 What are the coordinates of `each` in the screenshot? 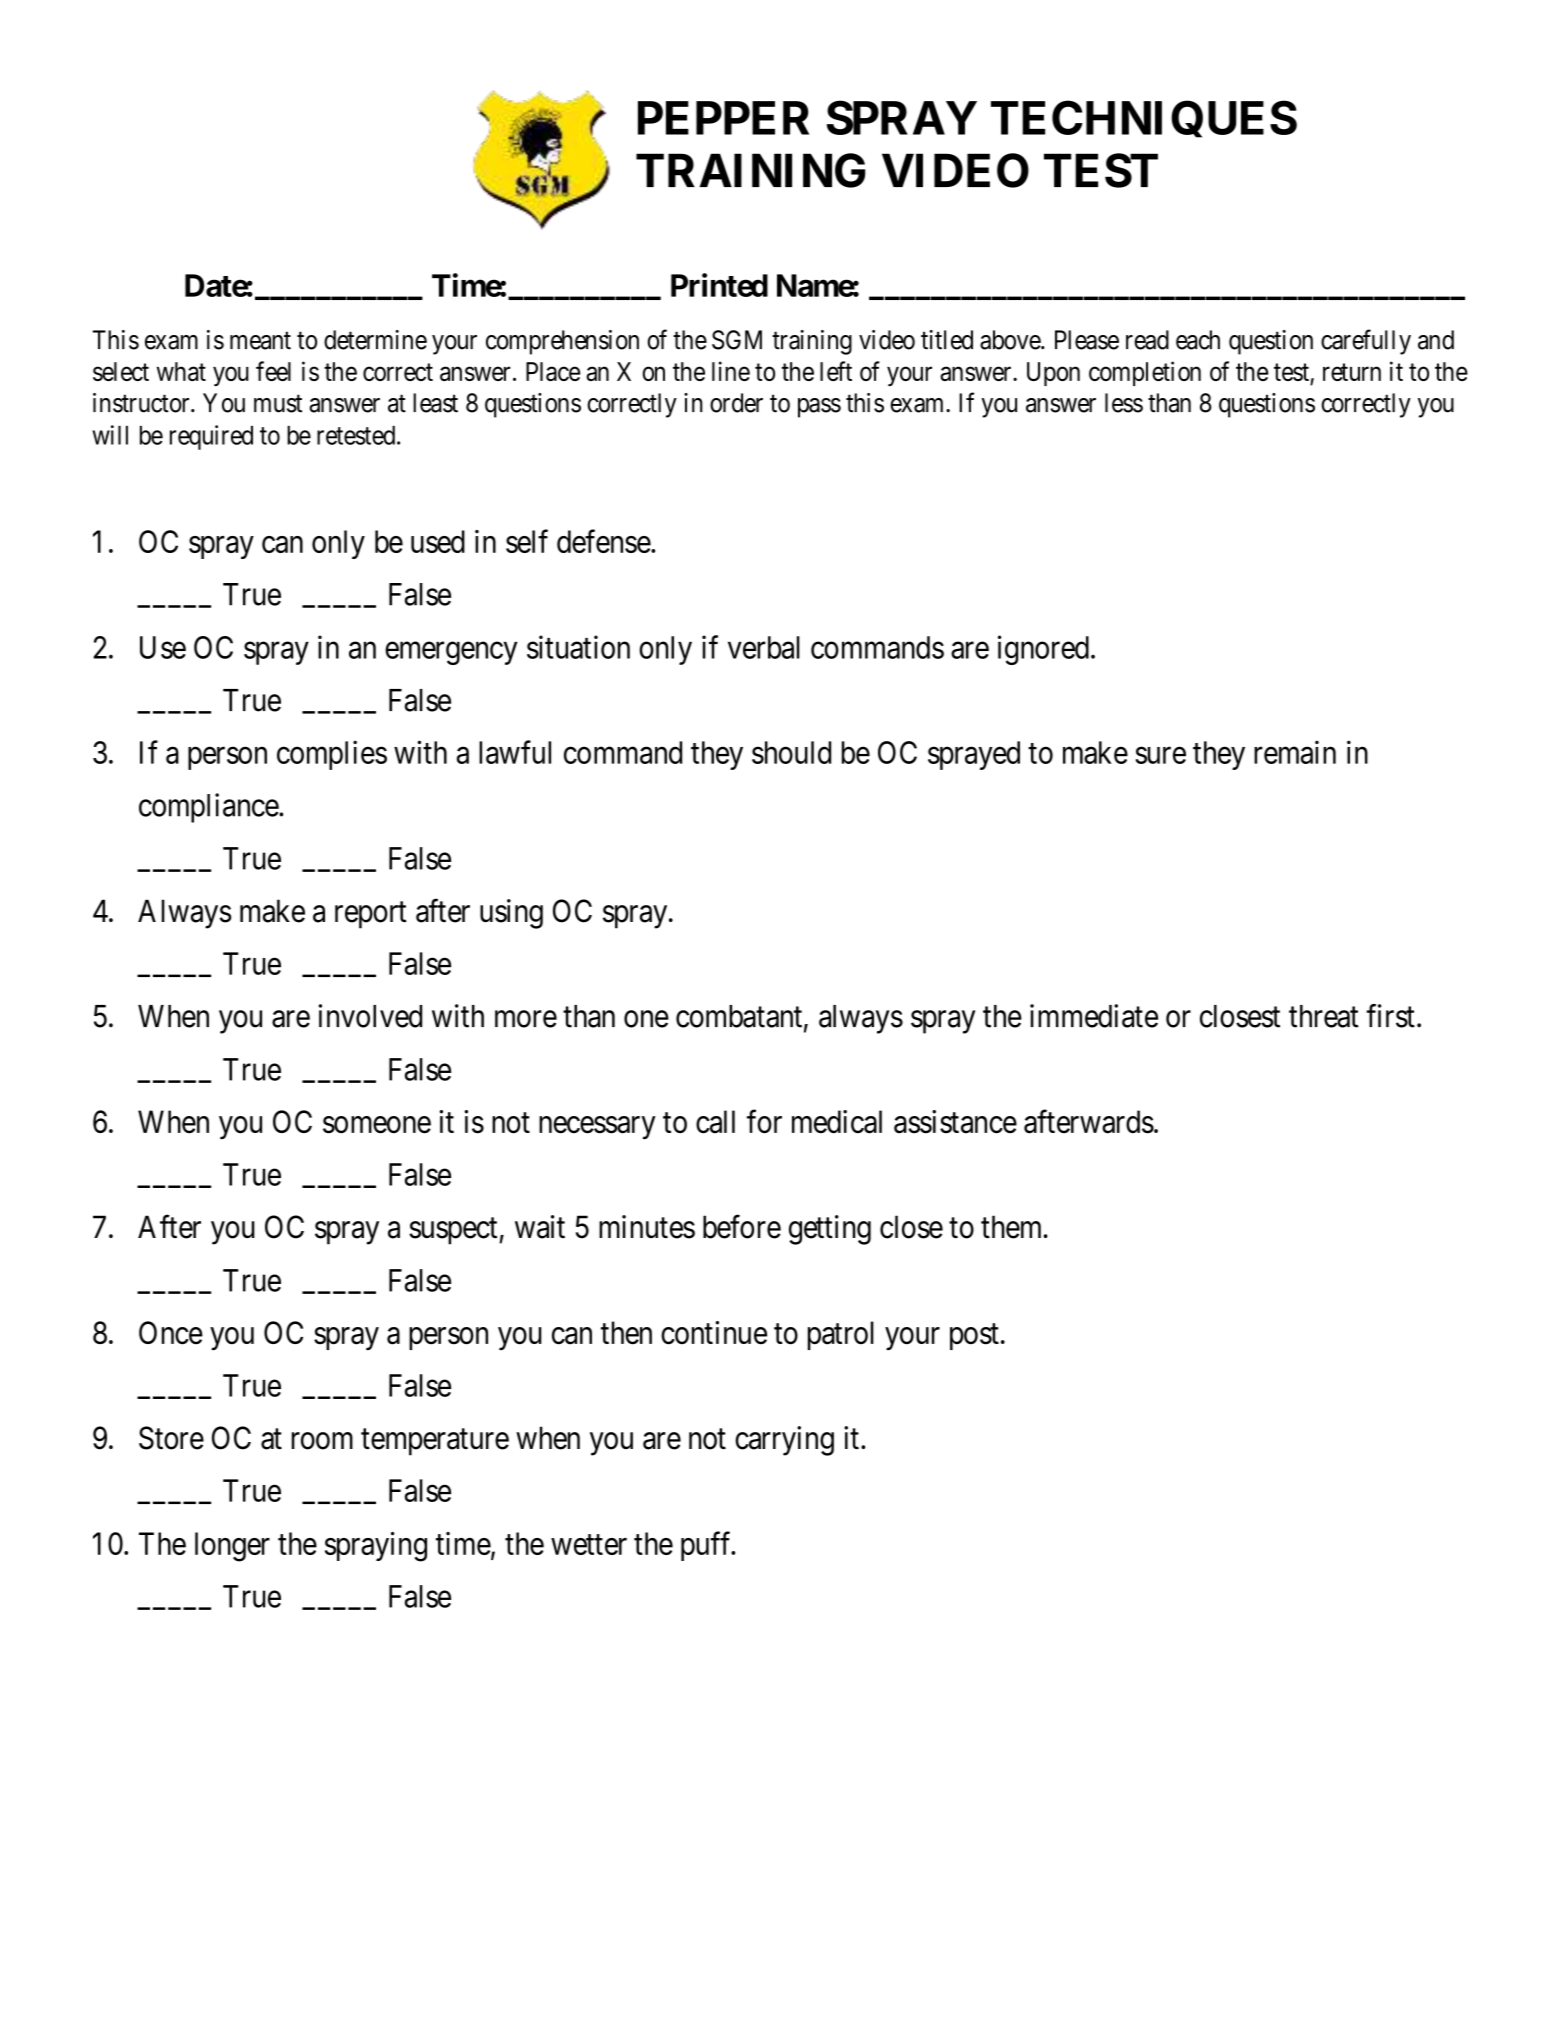 It's located at (1198, 340).
